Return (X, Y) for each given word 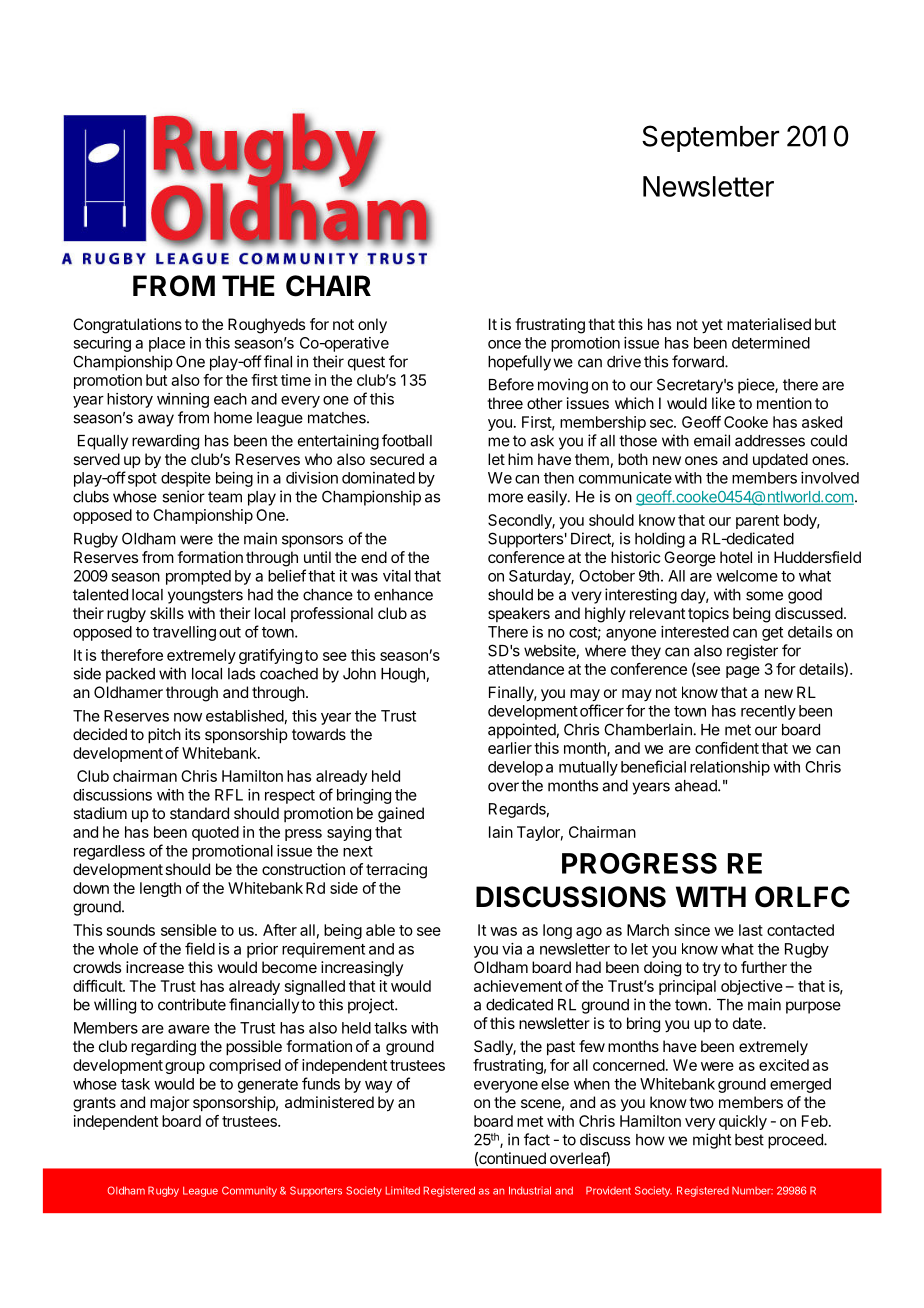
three (505, 403)
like (723, 403)
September (710, 138)
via (512, 949)
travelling (184, 633)
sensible (189, 930)
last (751, 930)
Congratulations (127, 326)
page (743, 672)
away (156, 420)
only (372, 326)
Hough (403, 675)
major (170, 1103)
